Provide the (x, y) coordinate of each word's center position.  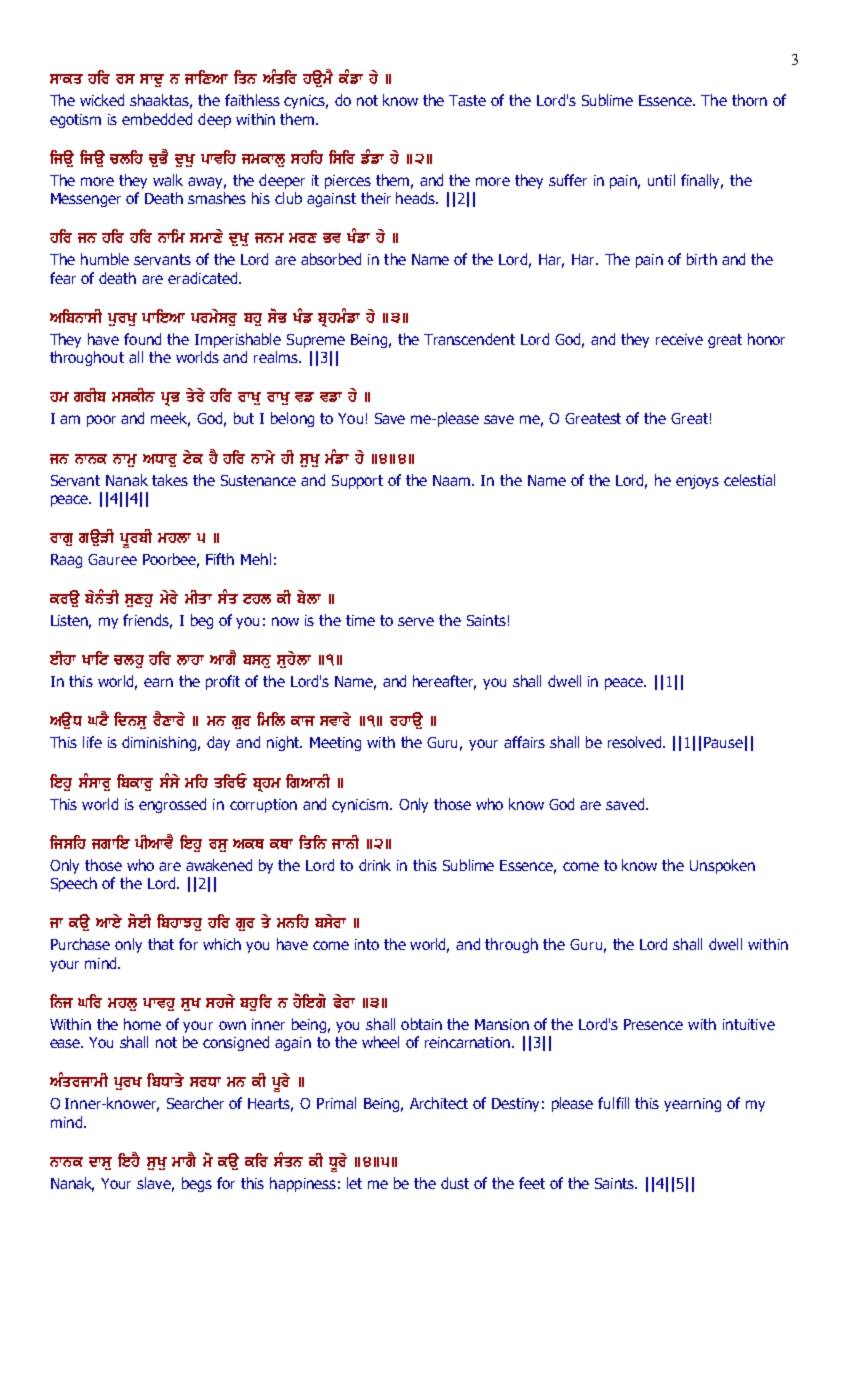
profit (223, 682)
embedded (157, 119)
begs (197, 1184)
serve (416, 621)
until (661, 180)
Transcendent (469, 339)
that (161, 944)
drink (375, 865)
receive (679, 339)
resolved (636, 742)
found (142, 339)
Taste (467, 100)
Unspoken (722, 866)
